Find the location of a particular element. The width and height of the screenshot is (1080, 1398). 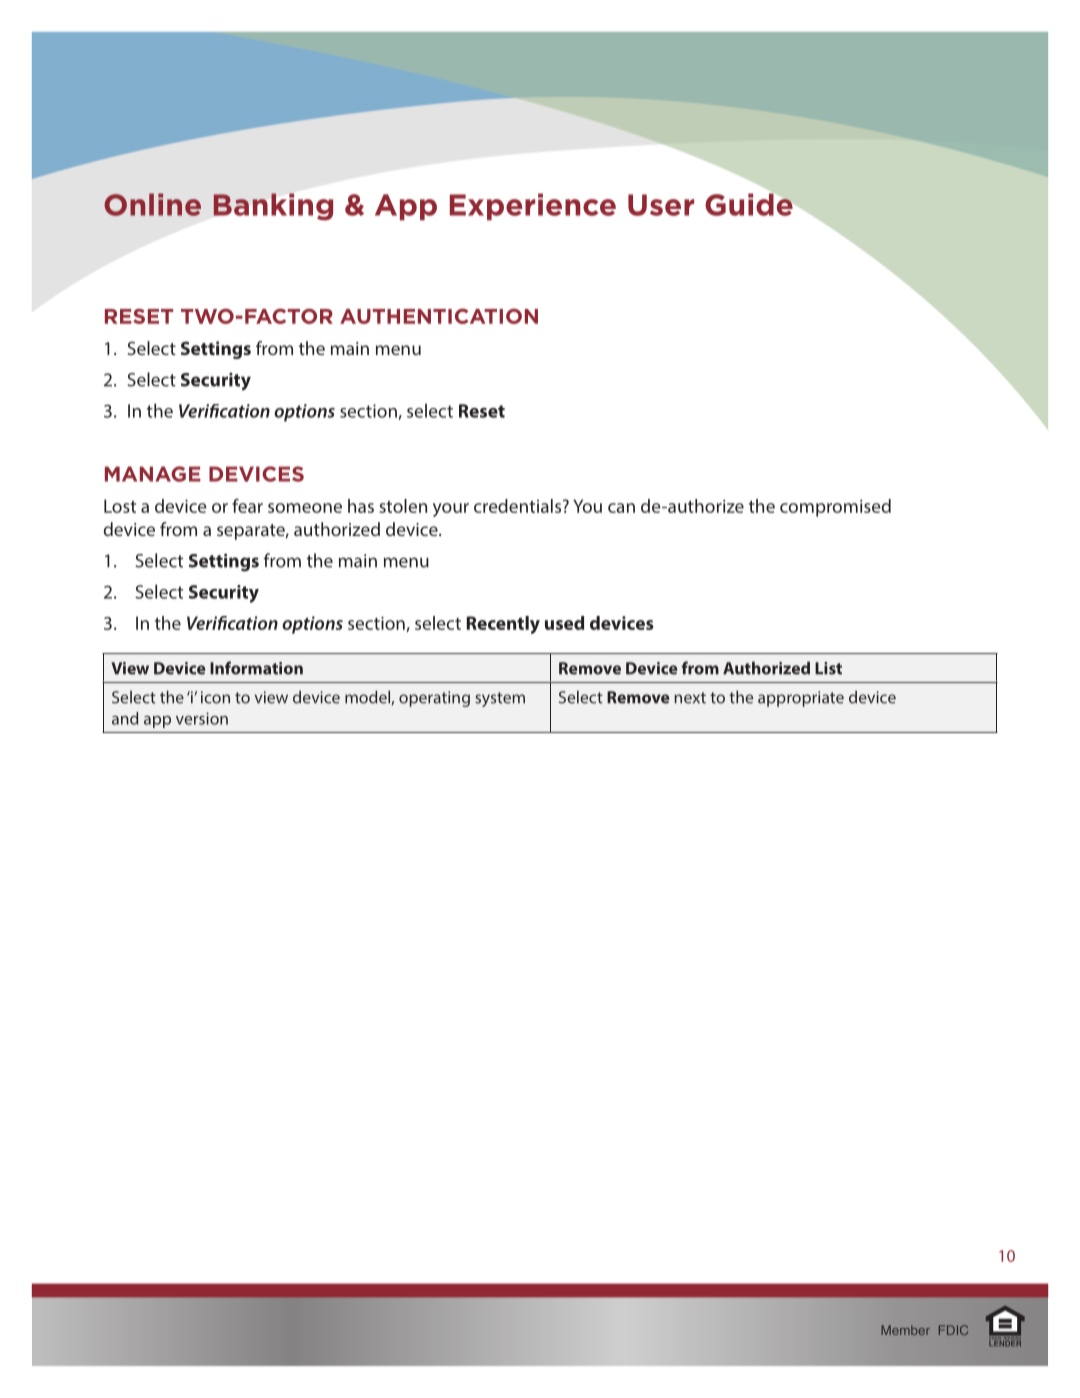

compromised is located at coordinates (835, 508).
